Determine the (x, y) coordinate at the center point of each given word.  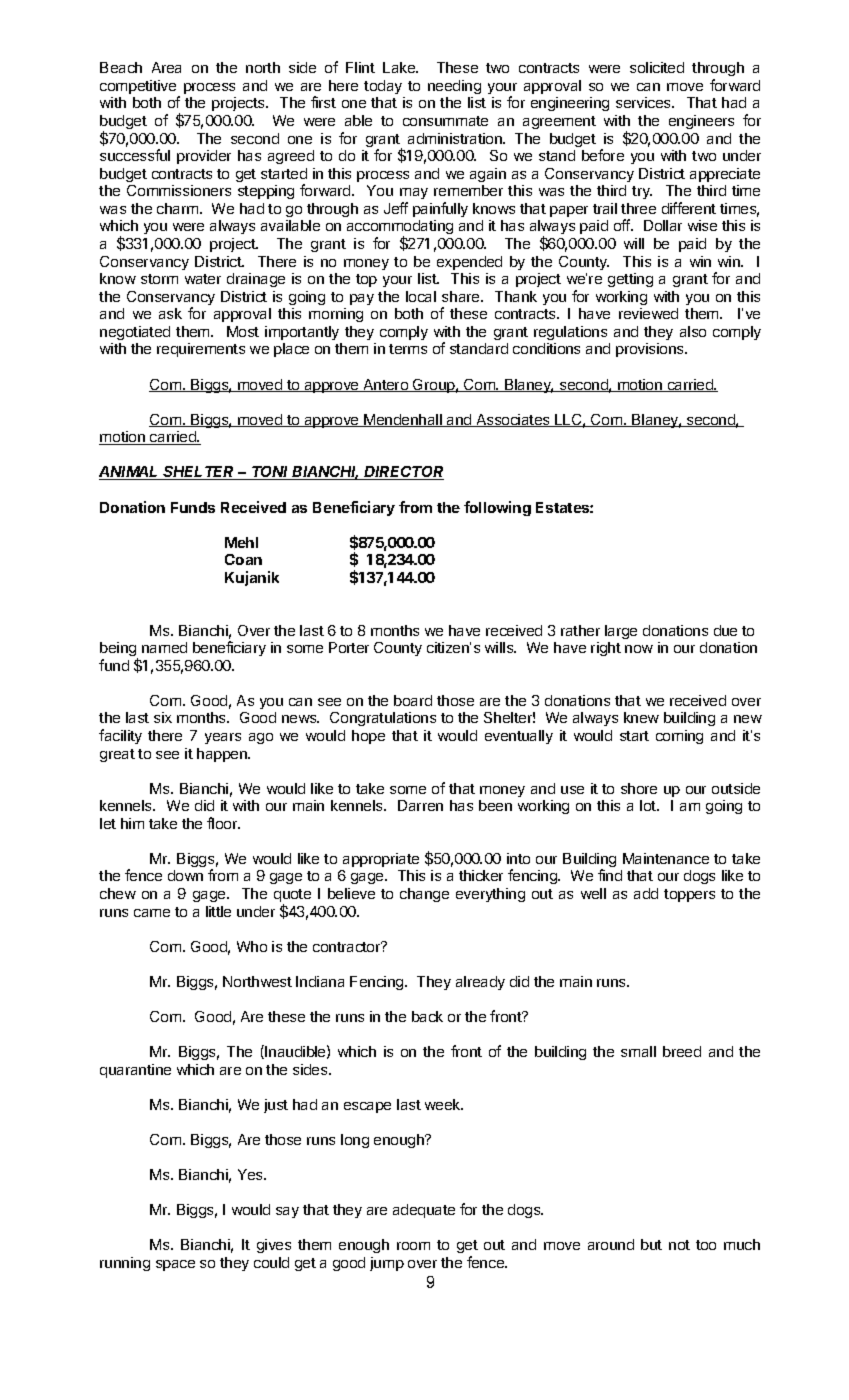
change (424, 895)
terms (408, 349)
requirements (201, 350)
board (413, 700)
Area (166, 67)
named (164, 647)
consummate (445, 121)
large (621, 632)
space (175, 1265)
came (152, 913)
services (644, 102)
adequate (424, 1211)
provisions (651, 350)
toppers (689, 895)
